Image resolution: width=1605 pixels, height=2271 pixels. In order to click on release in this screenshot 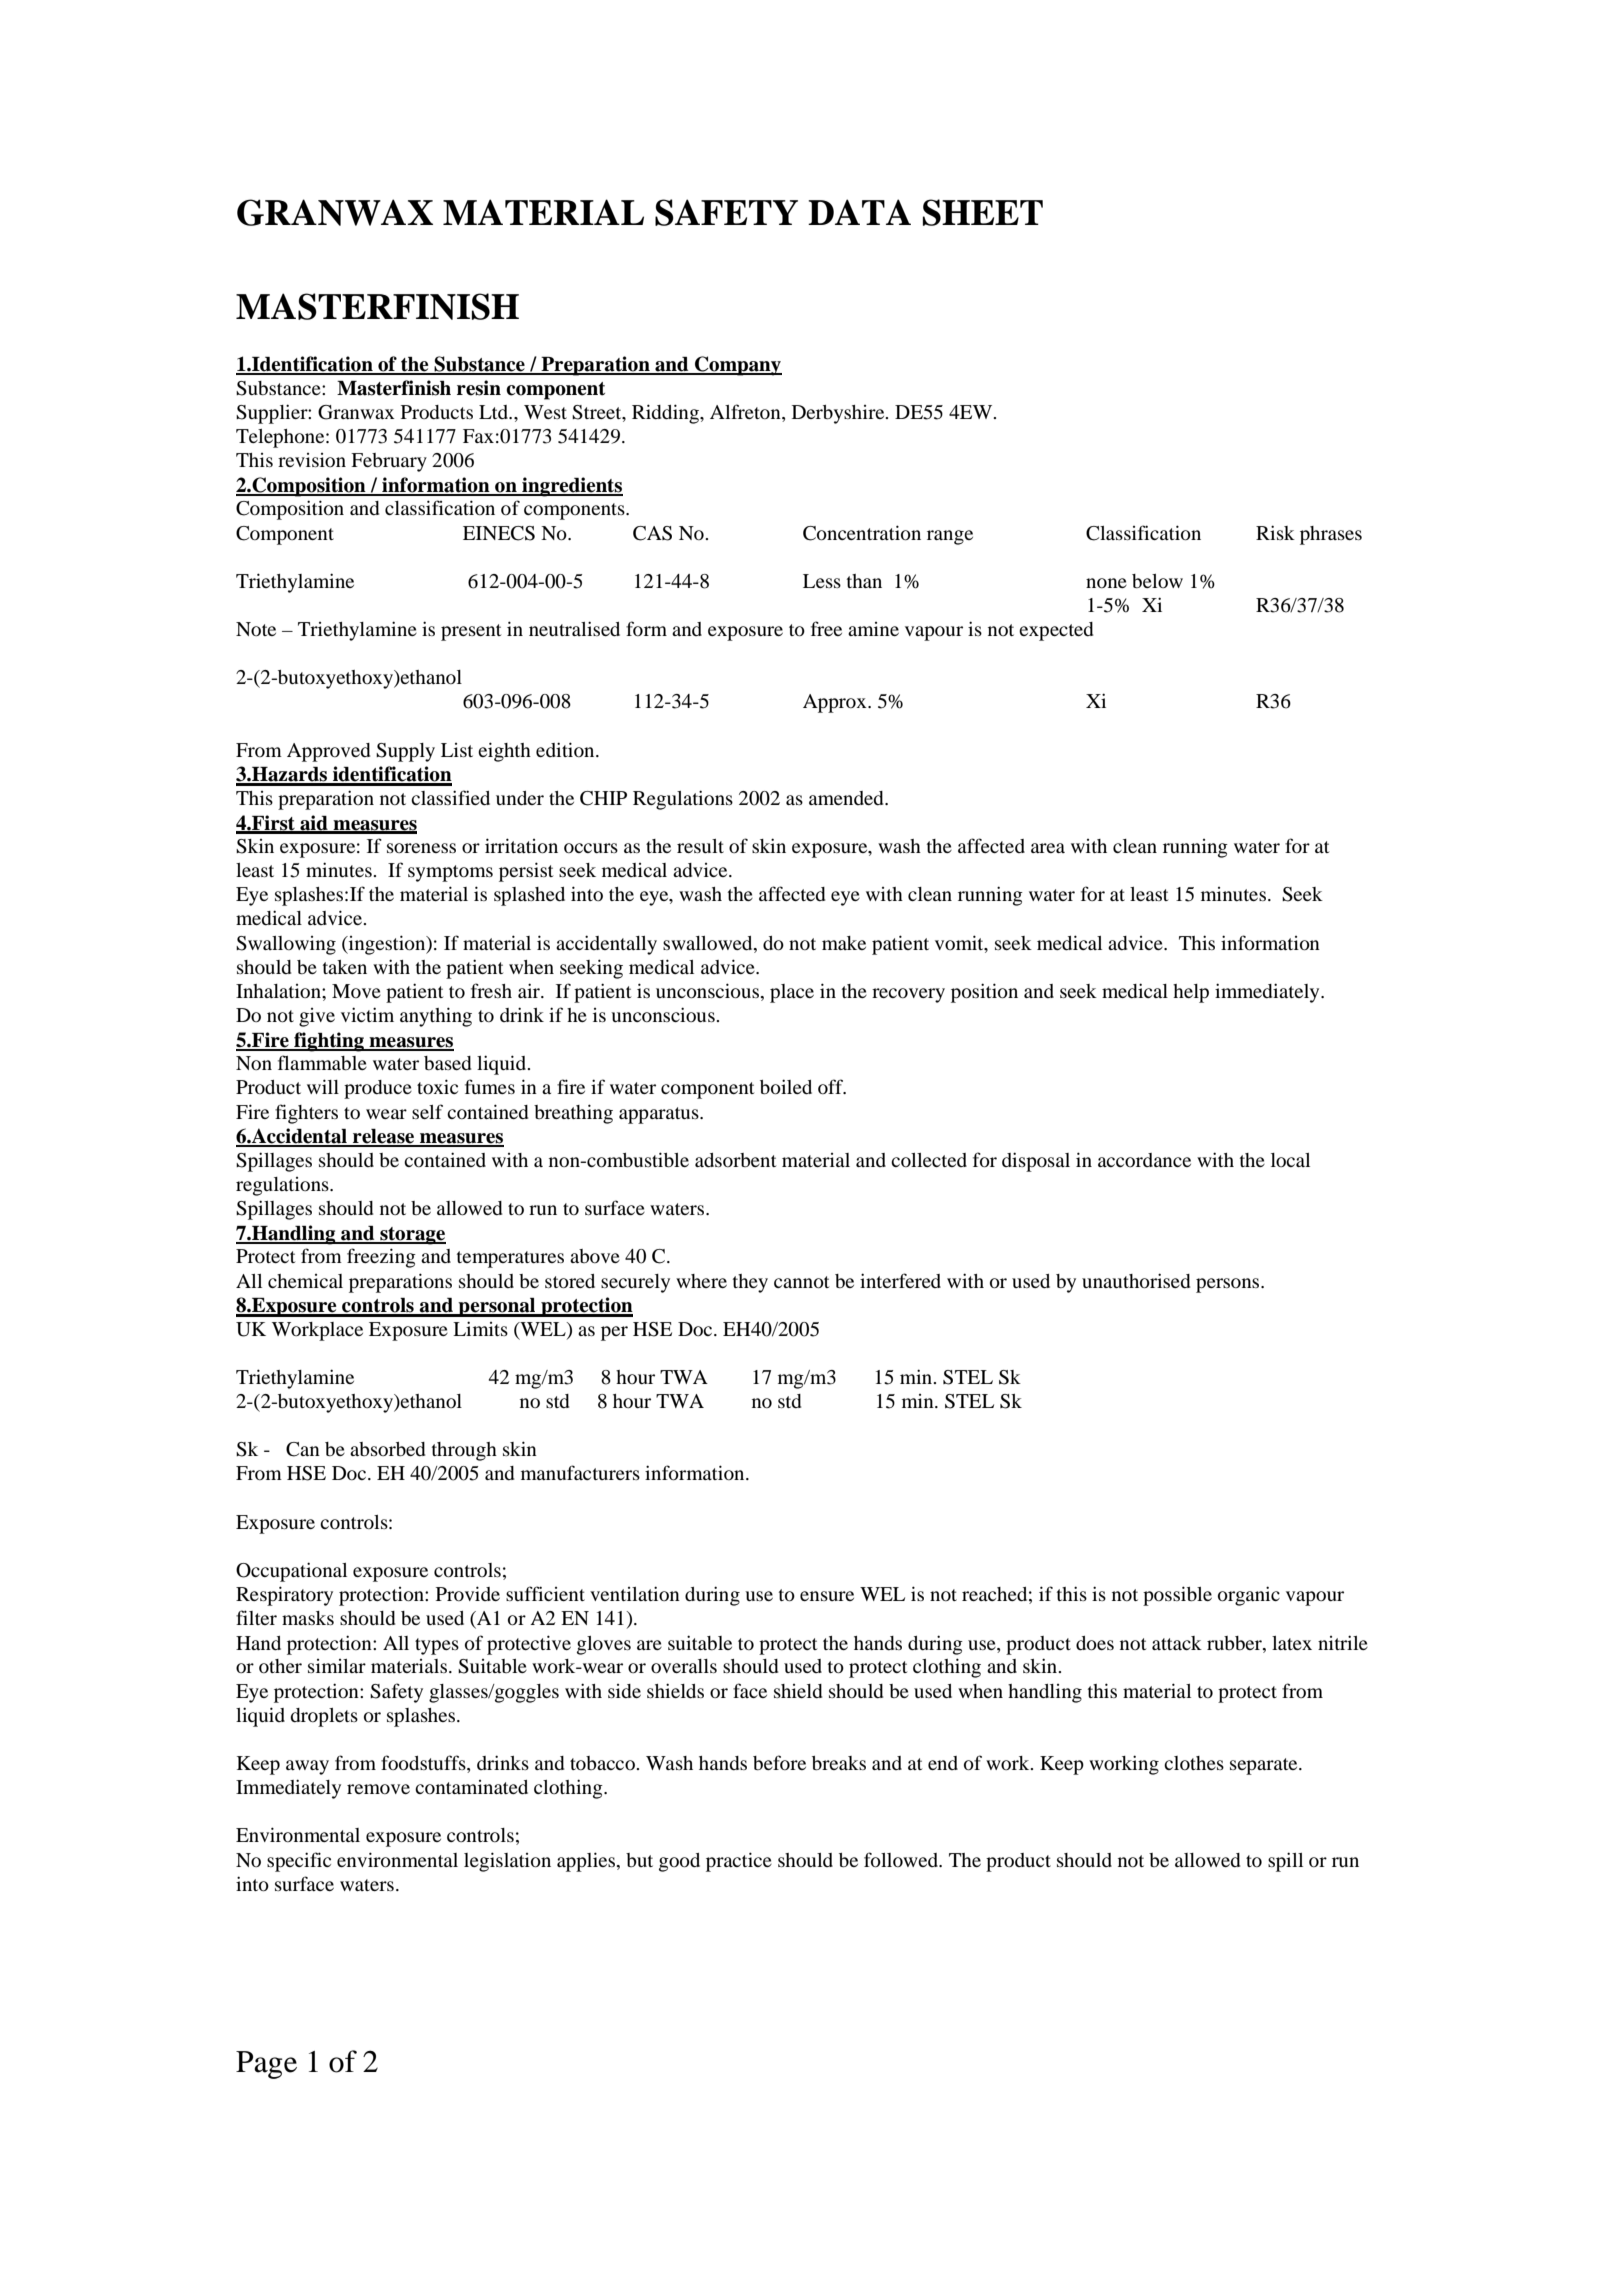, I will do `click(383, 1137)`.
